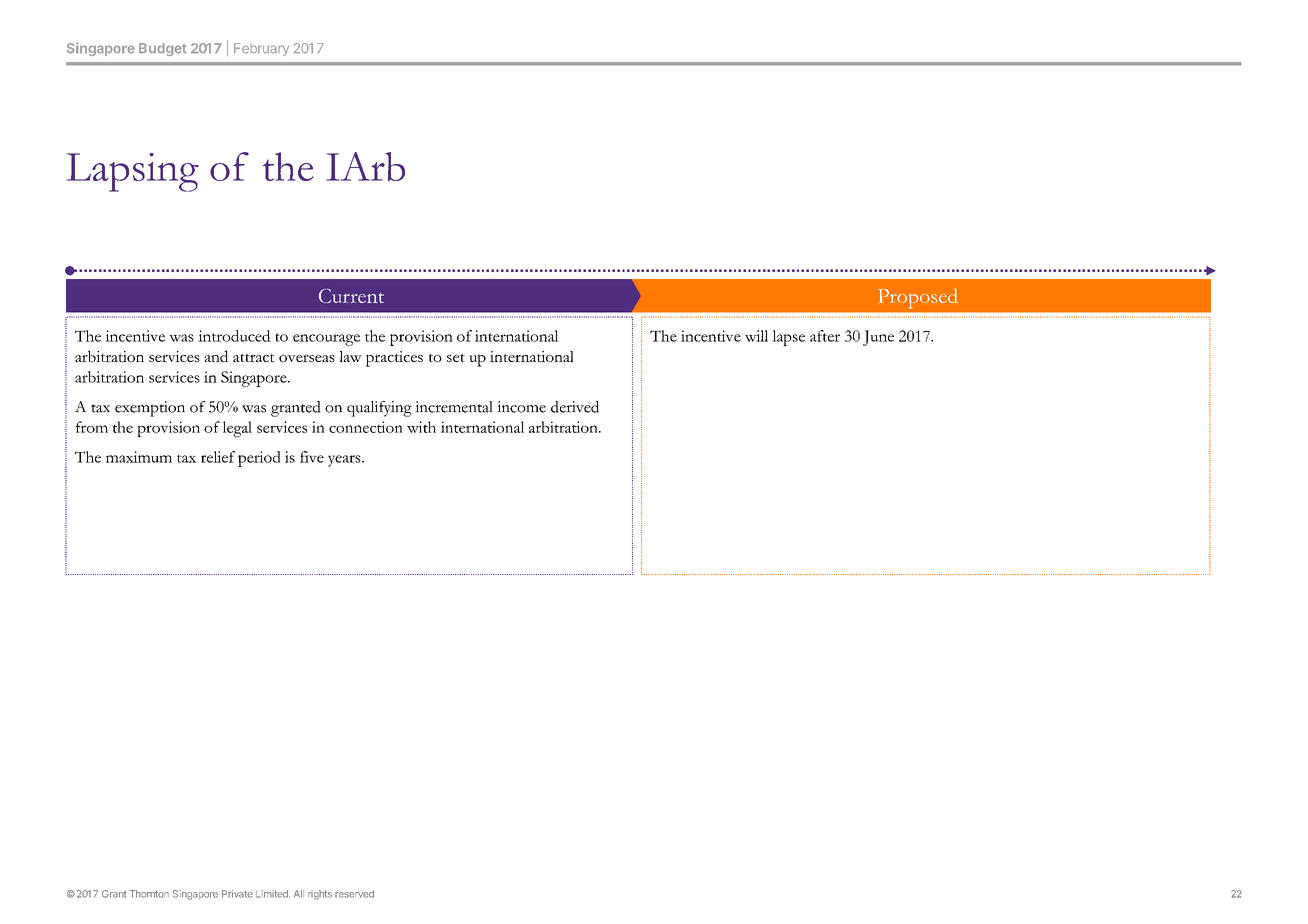 This document has width=1308, height=924. Describe the element at coordinates (218, 457) in the document. I see `relief` at that location.
